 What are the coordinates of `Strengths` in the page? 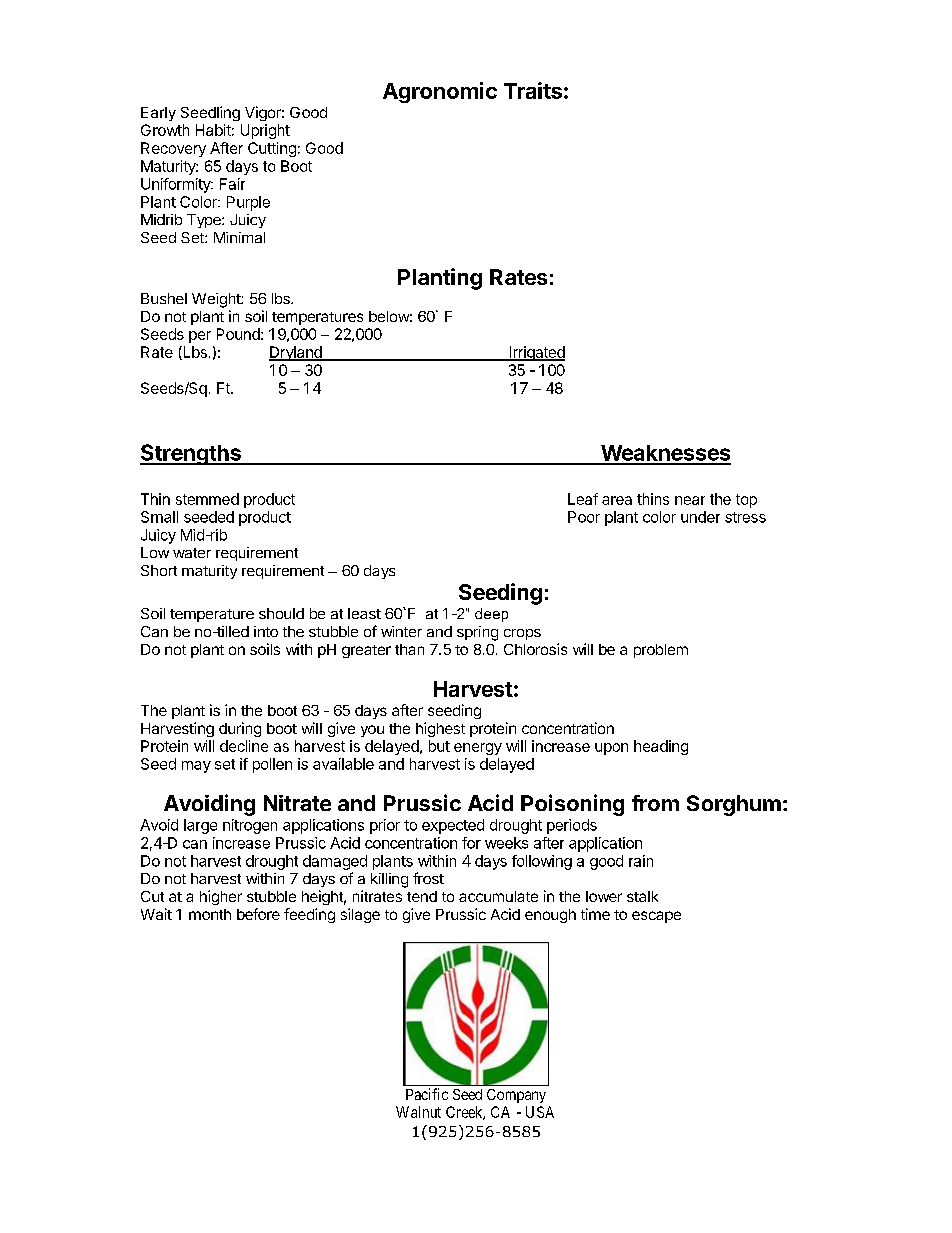 It's located at (191, 454).
